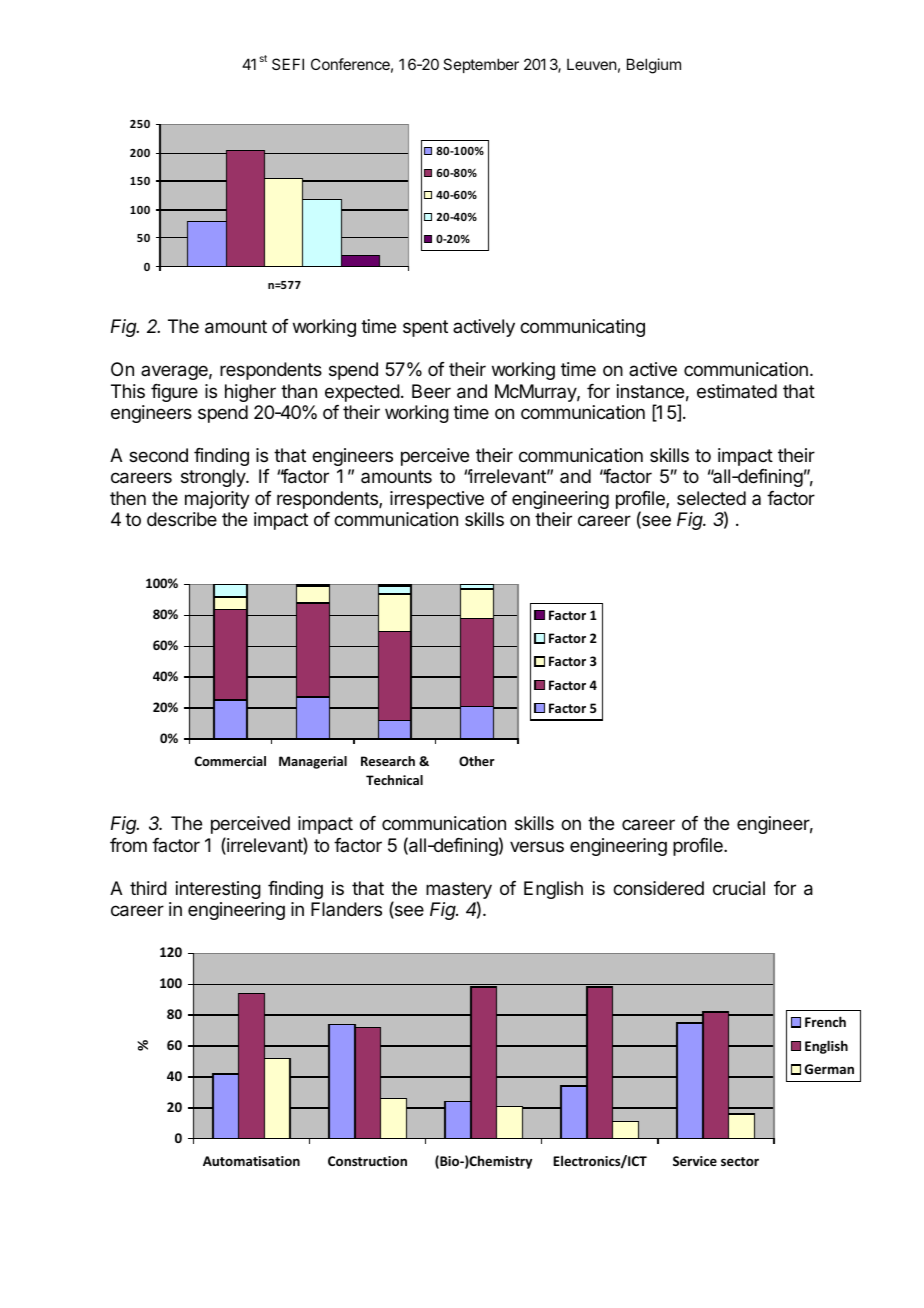 Image resolution: width=924 pixels, height=1308 pixels. I want to click on Belgium, so click(654, 66).
